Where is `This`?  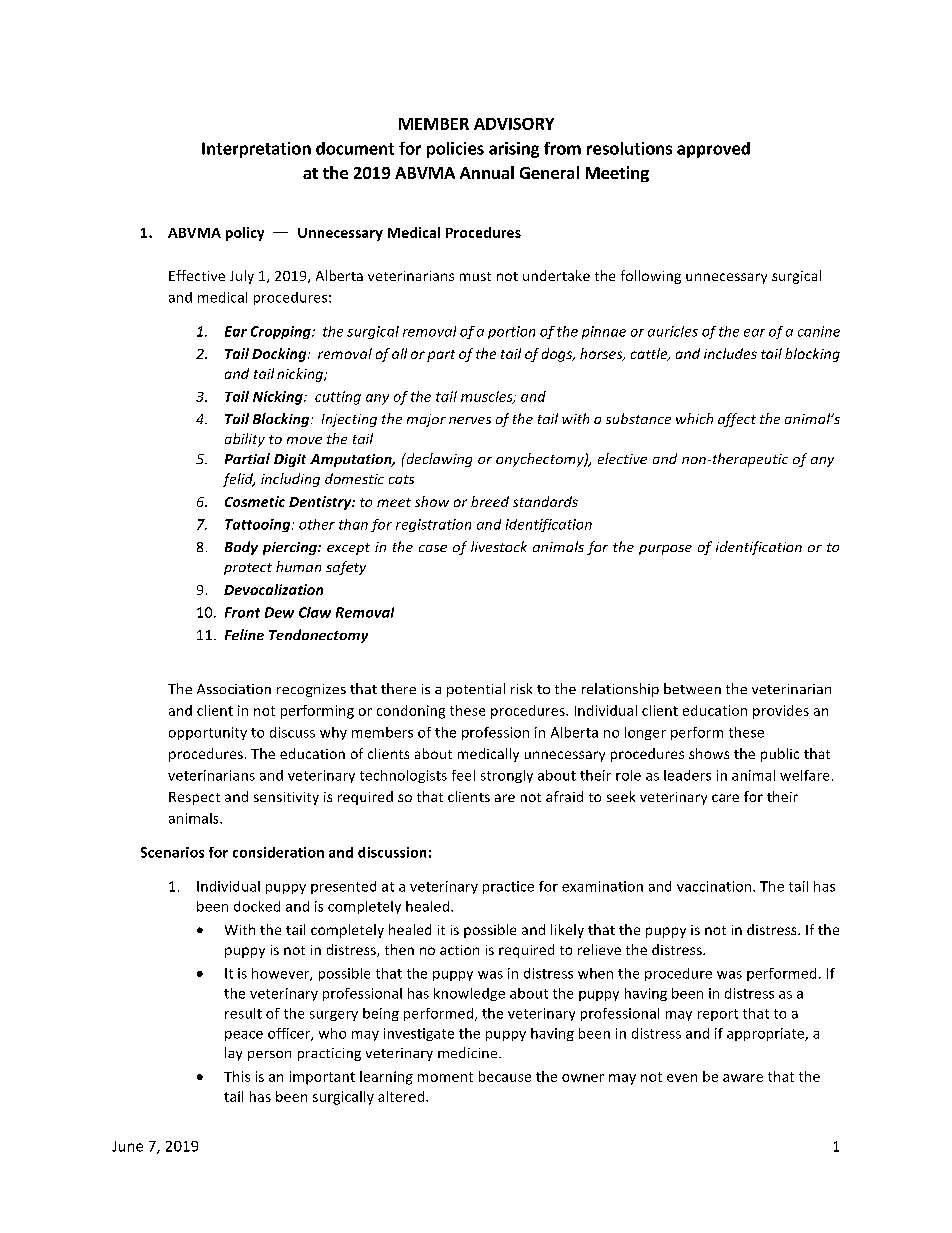
This is located at coordinates (237, 1076).
